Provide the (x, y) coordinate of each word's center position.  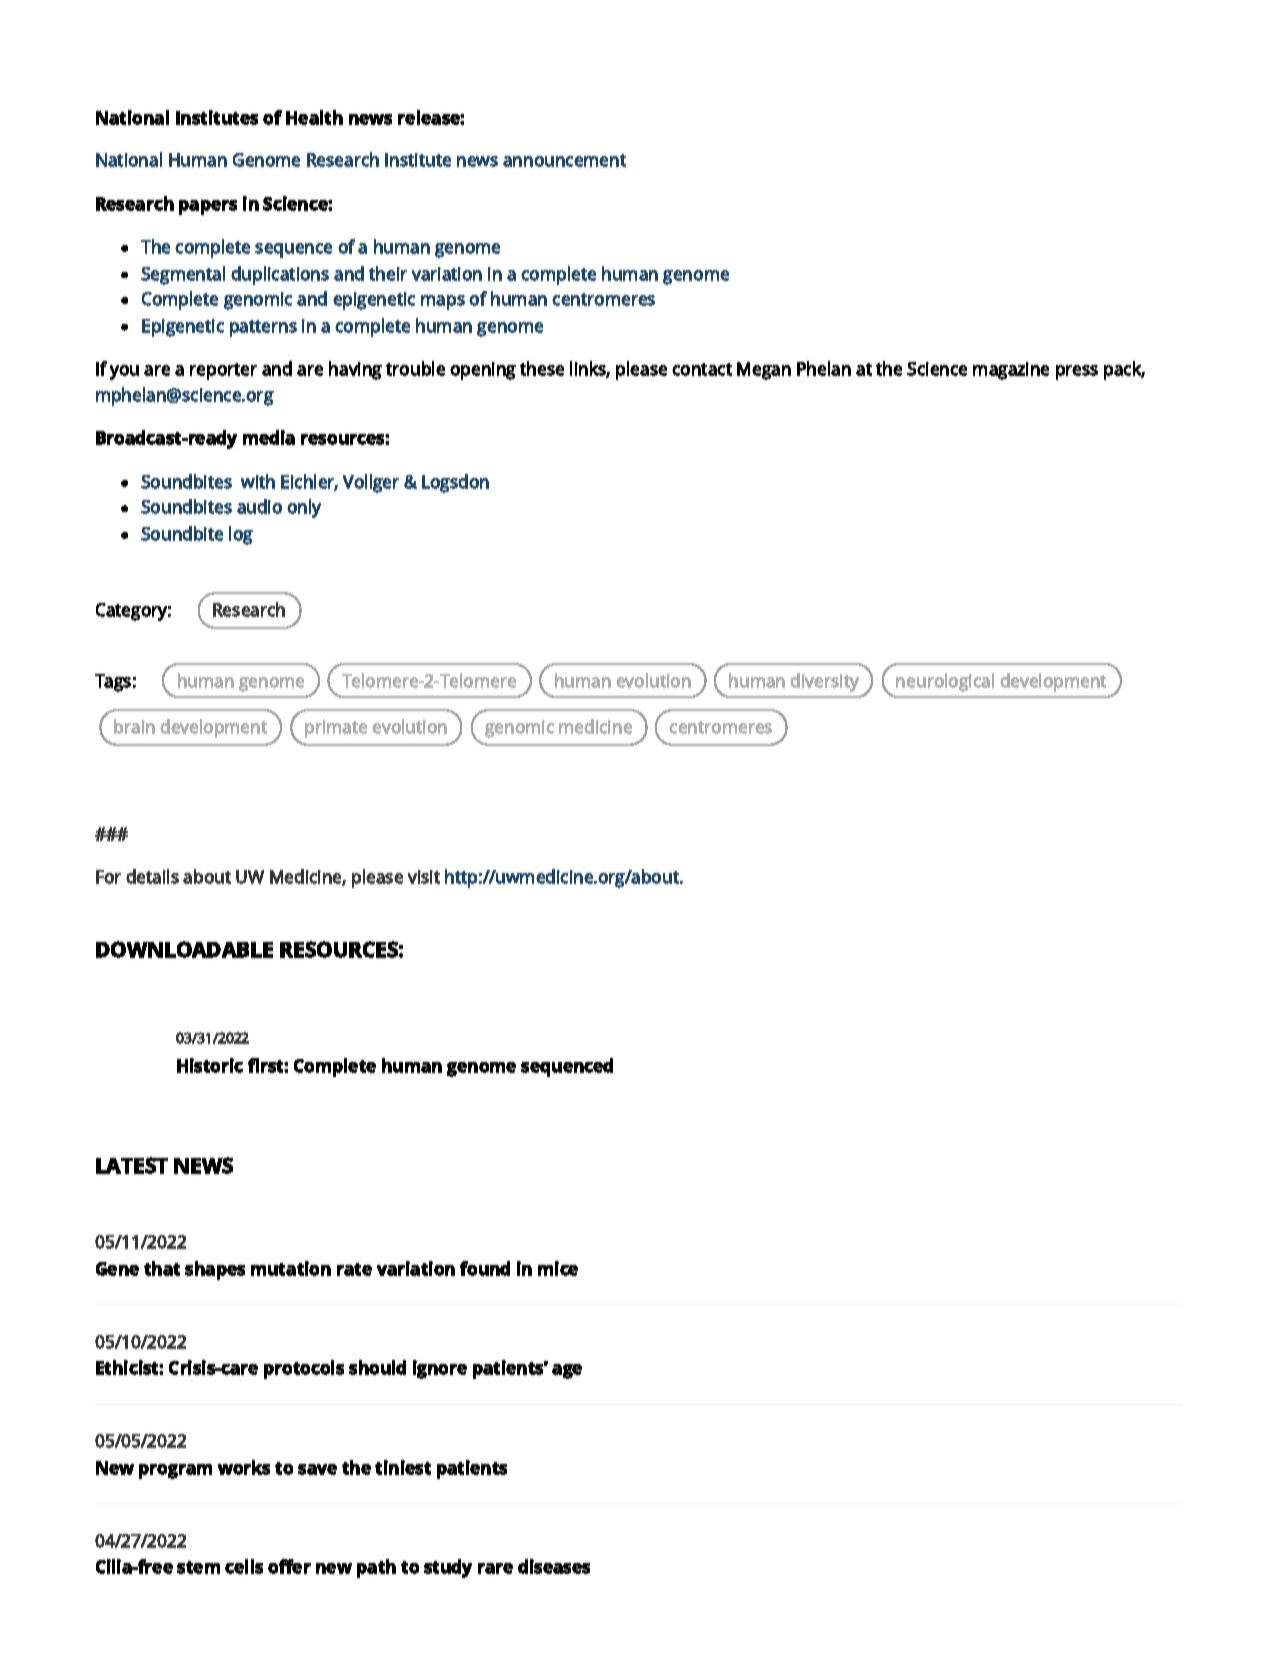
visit (424, 877)
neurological (945, 682)
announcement (564, 160)
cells (244, 1566)
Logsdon (455, 483)
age (567, 1371)
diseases (554, 1566)
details (152, 876)
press (1077, 372)
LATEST (132, 1165)
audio (259, 506)
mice (558, 1268)
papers (208, 207)
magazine (1011, 371)
